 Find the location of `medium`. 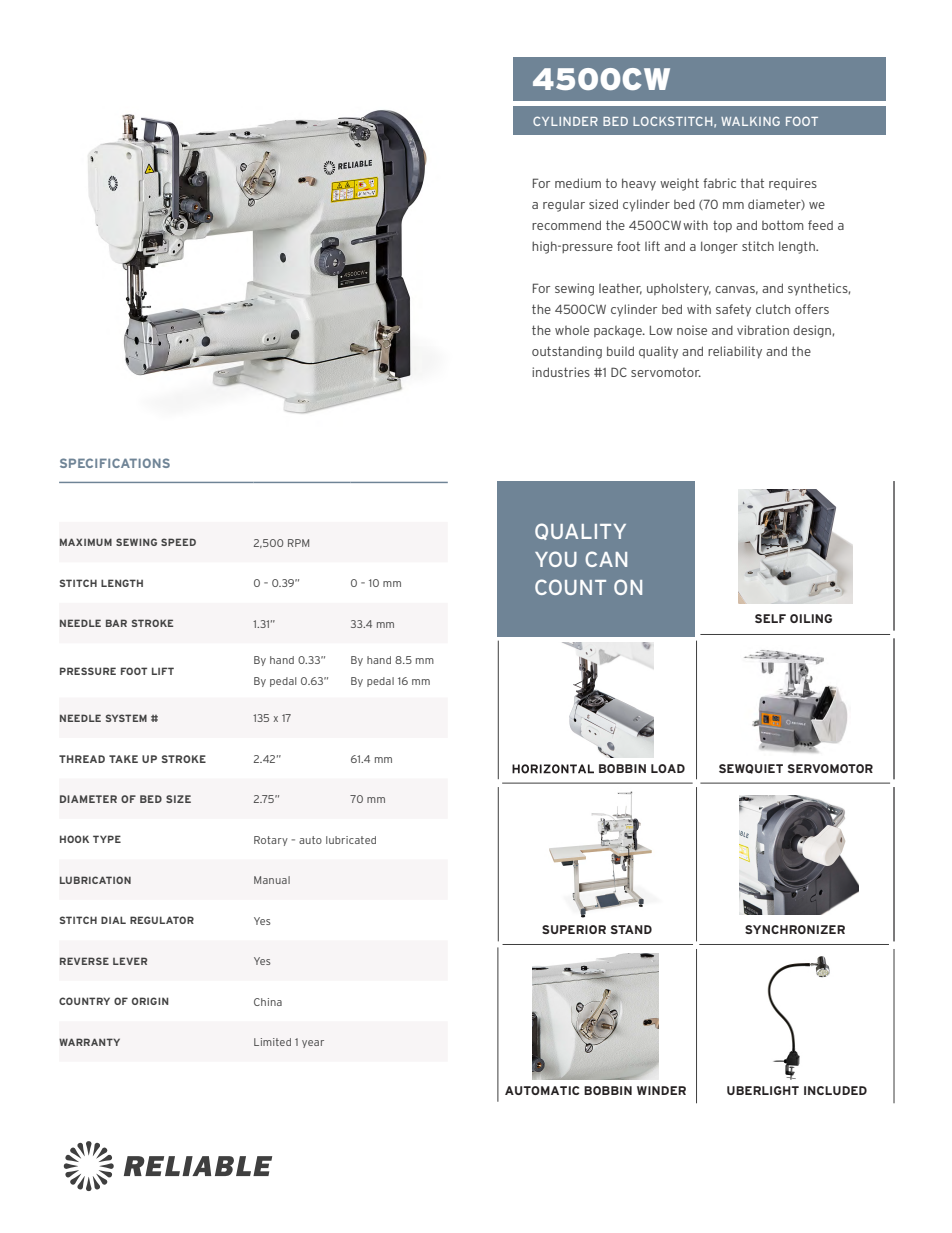

medium is located at coordinates (578, 183).
